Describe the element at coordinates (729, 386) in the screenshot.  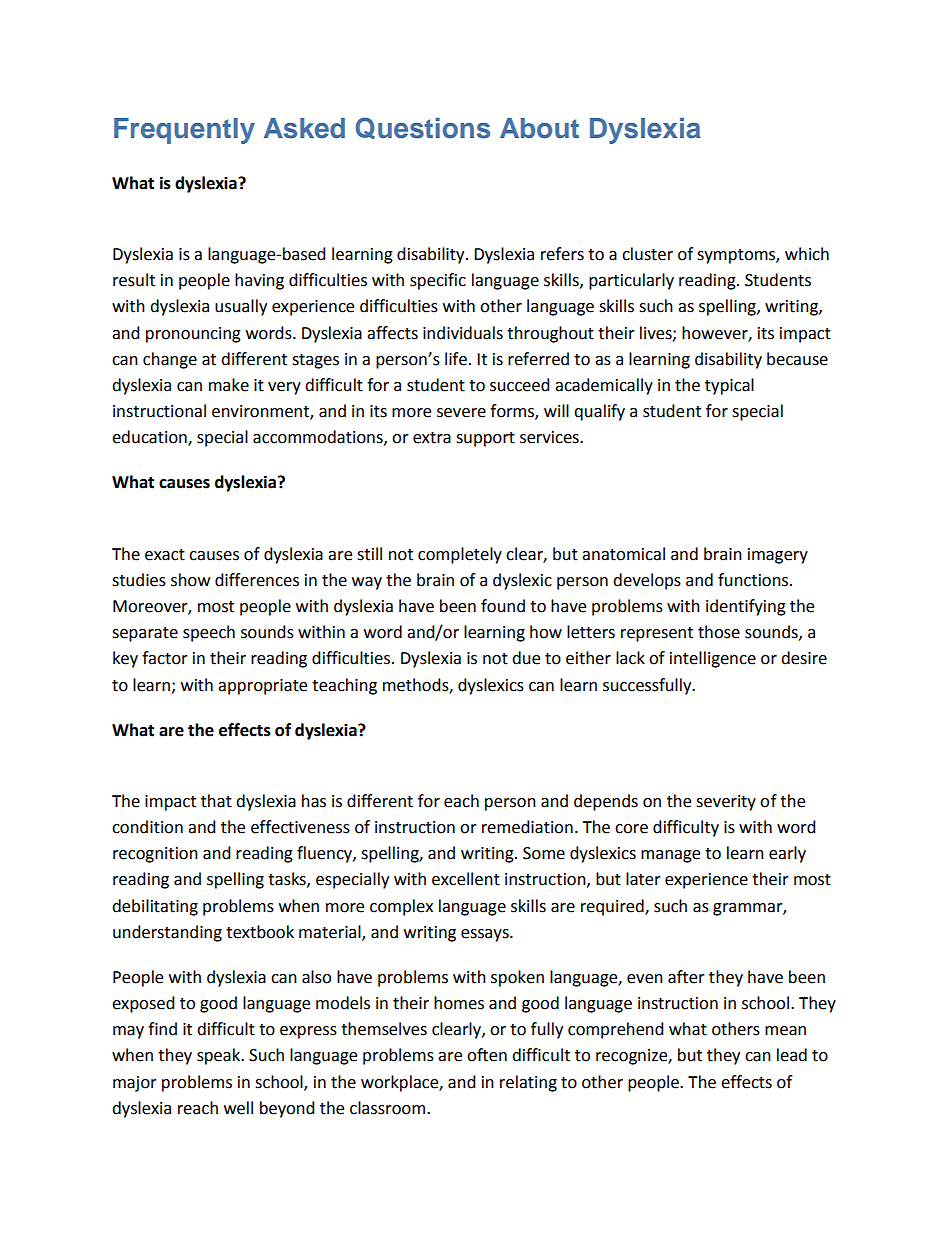
I see `typical` at that location.
